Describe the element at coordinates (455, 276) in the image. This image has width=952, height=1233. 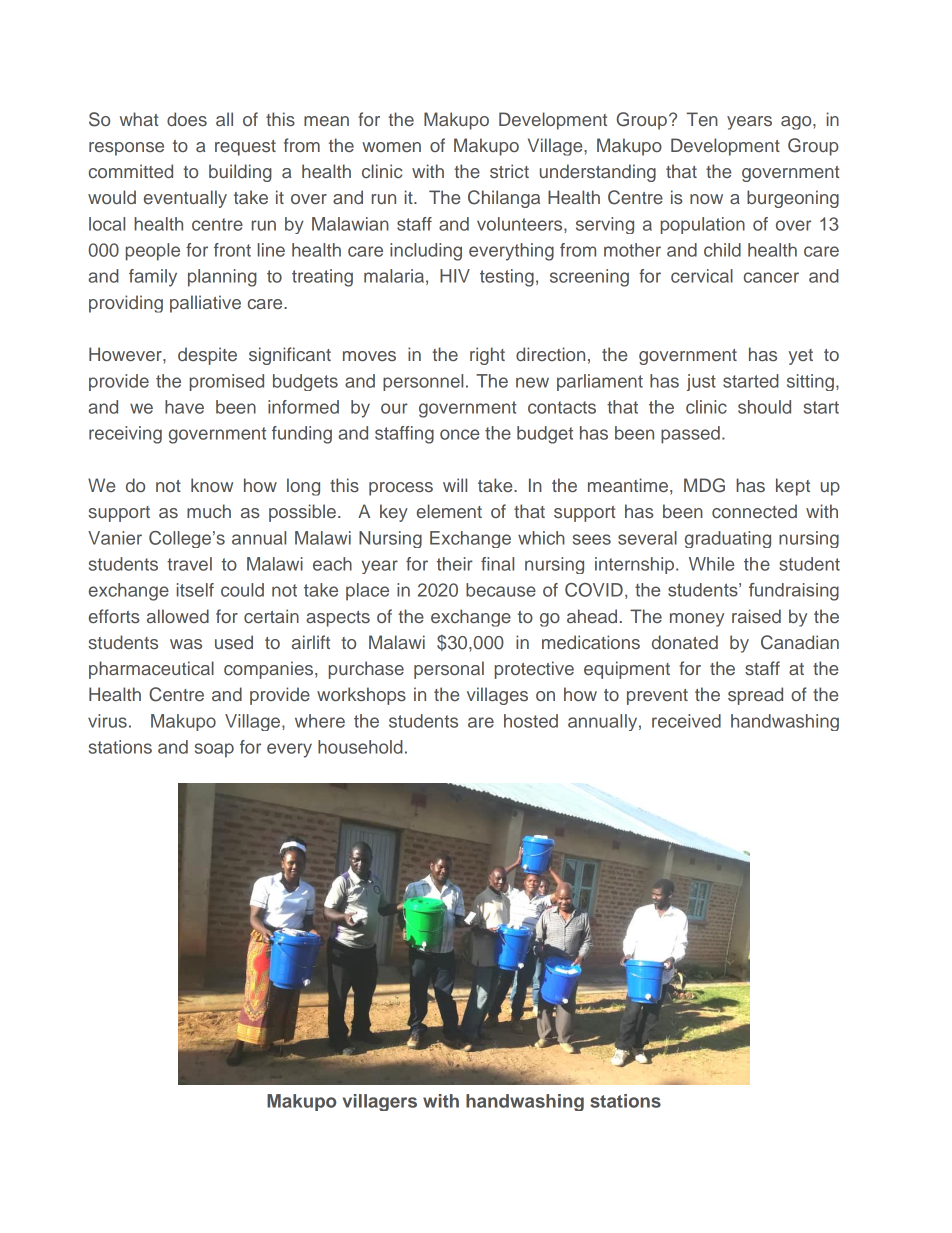
I see `HIV` at that location.
